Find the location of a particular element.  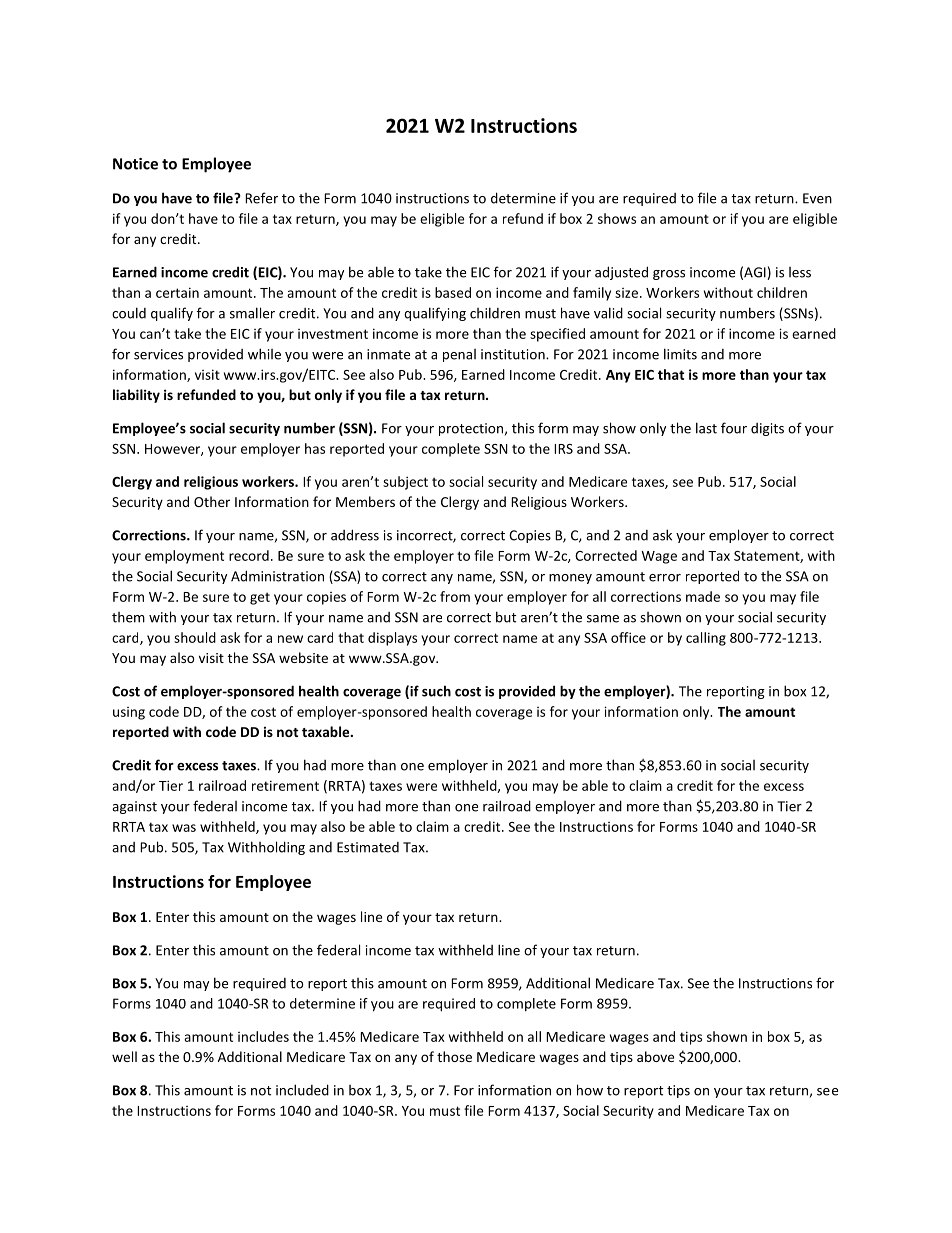

penal is located at coordinates (459, 355).
